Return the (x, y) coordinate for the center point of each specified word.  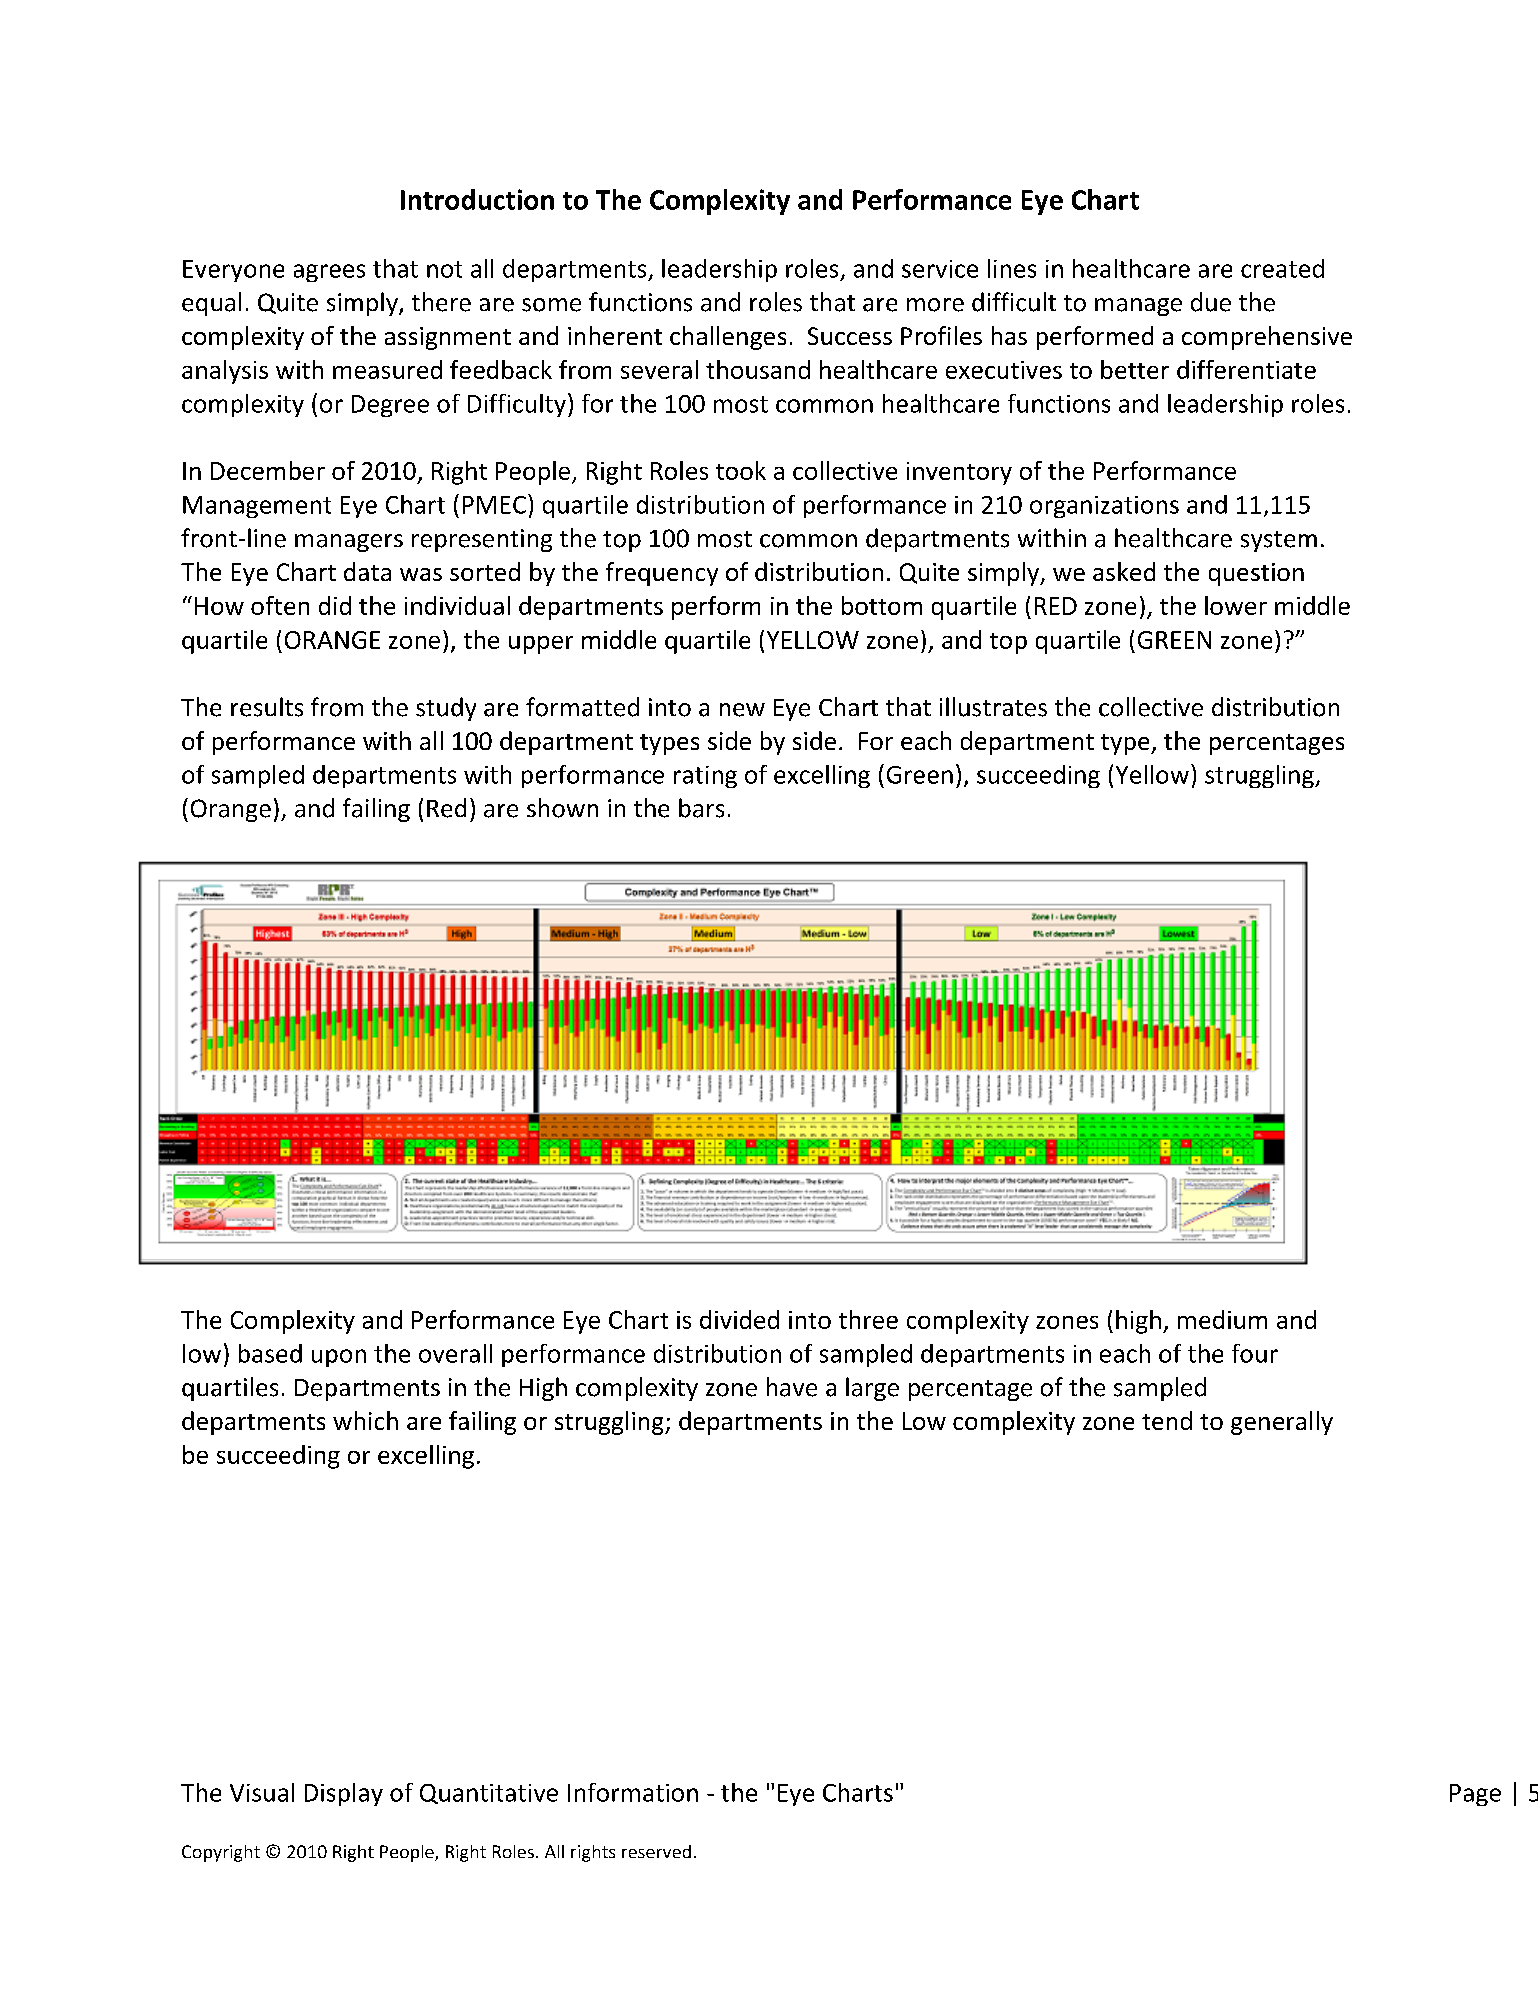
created (1282, 268)
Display (344, 1794)
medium (1222, 1319)
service (940, 269)
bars (701, 808)
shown (562, 808)
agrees (329, 273)
